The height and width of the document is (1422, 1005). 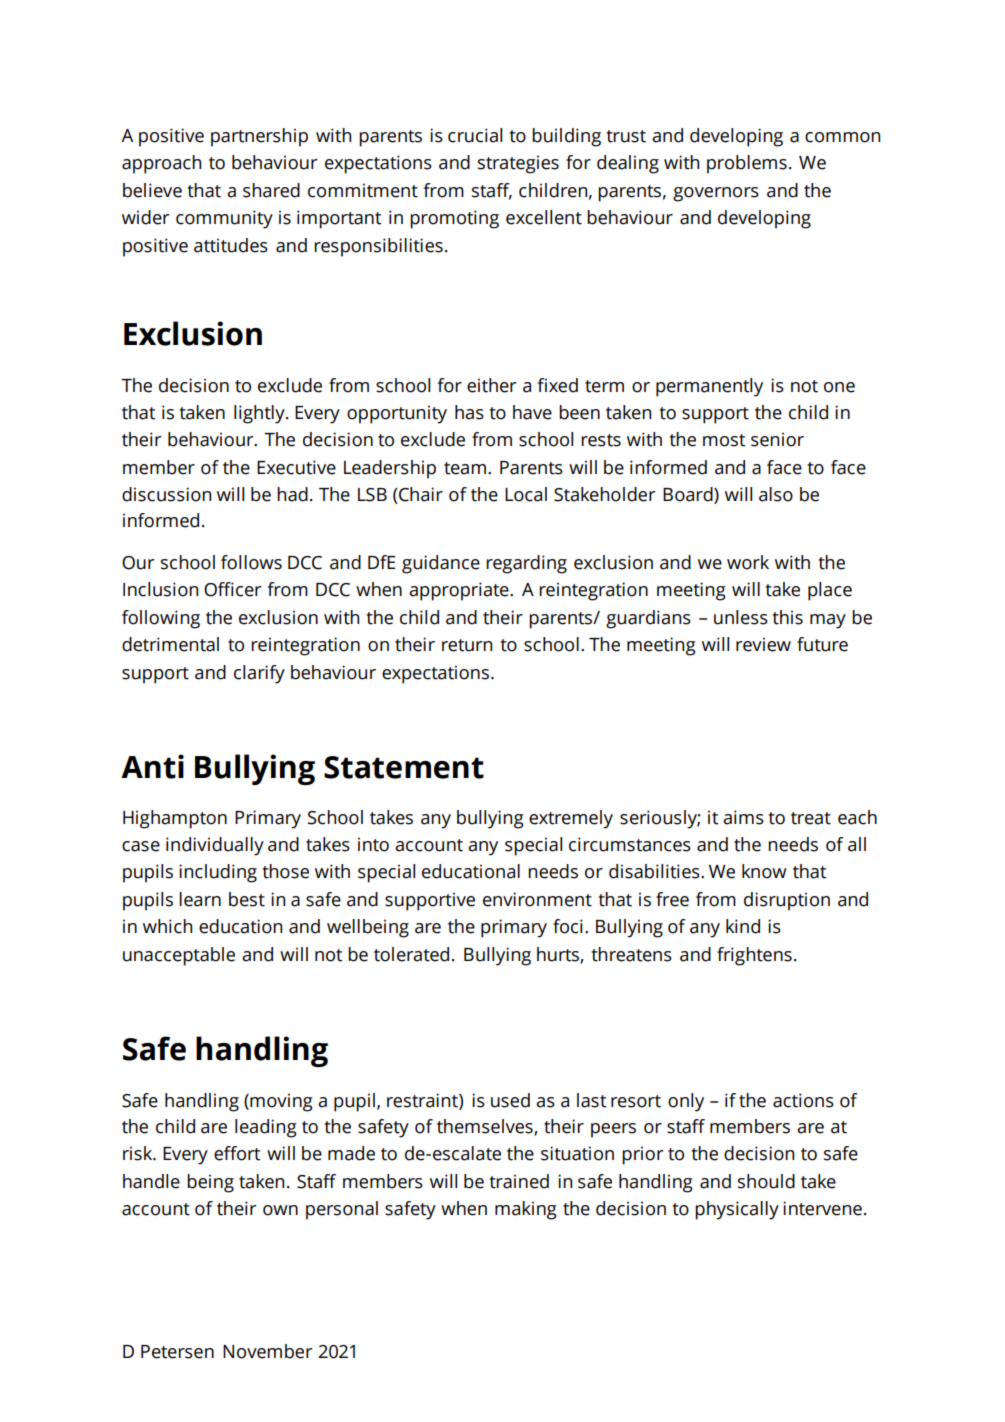 I want to click on environment, so click(x=537, y=899).
